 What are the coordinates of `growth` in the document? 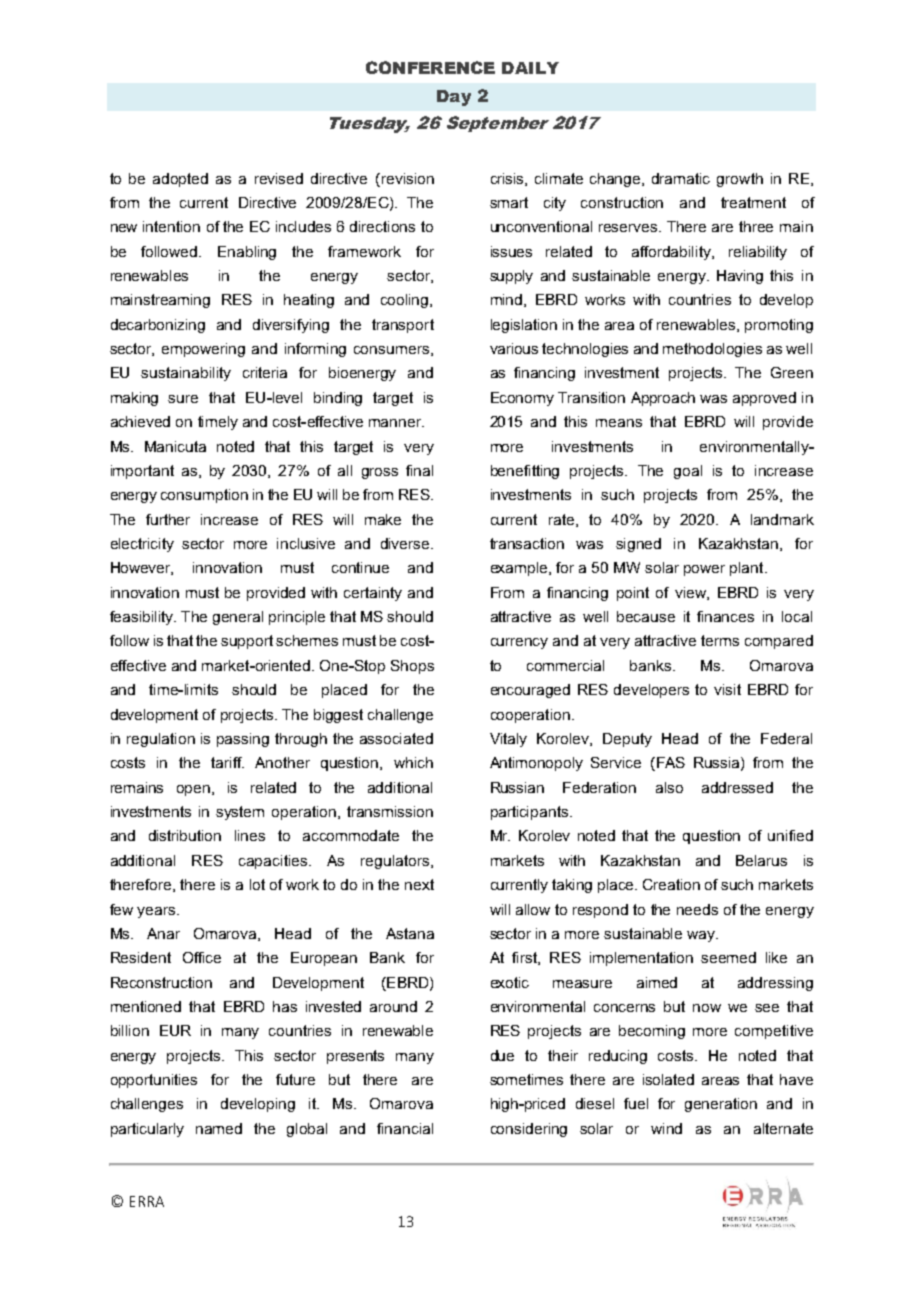 It's located at (740, 180).
